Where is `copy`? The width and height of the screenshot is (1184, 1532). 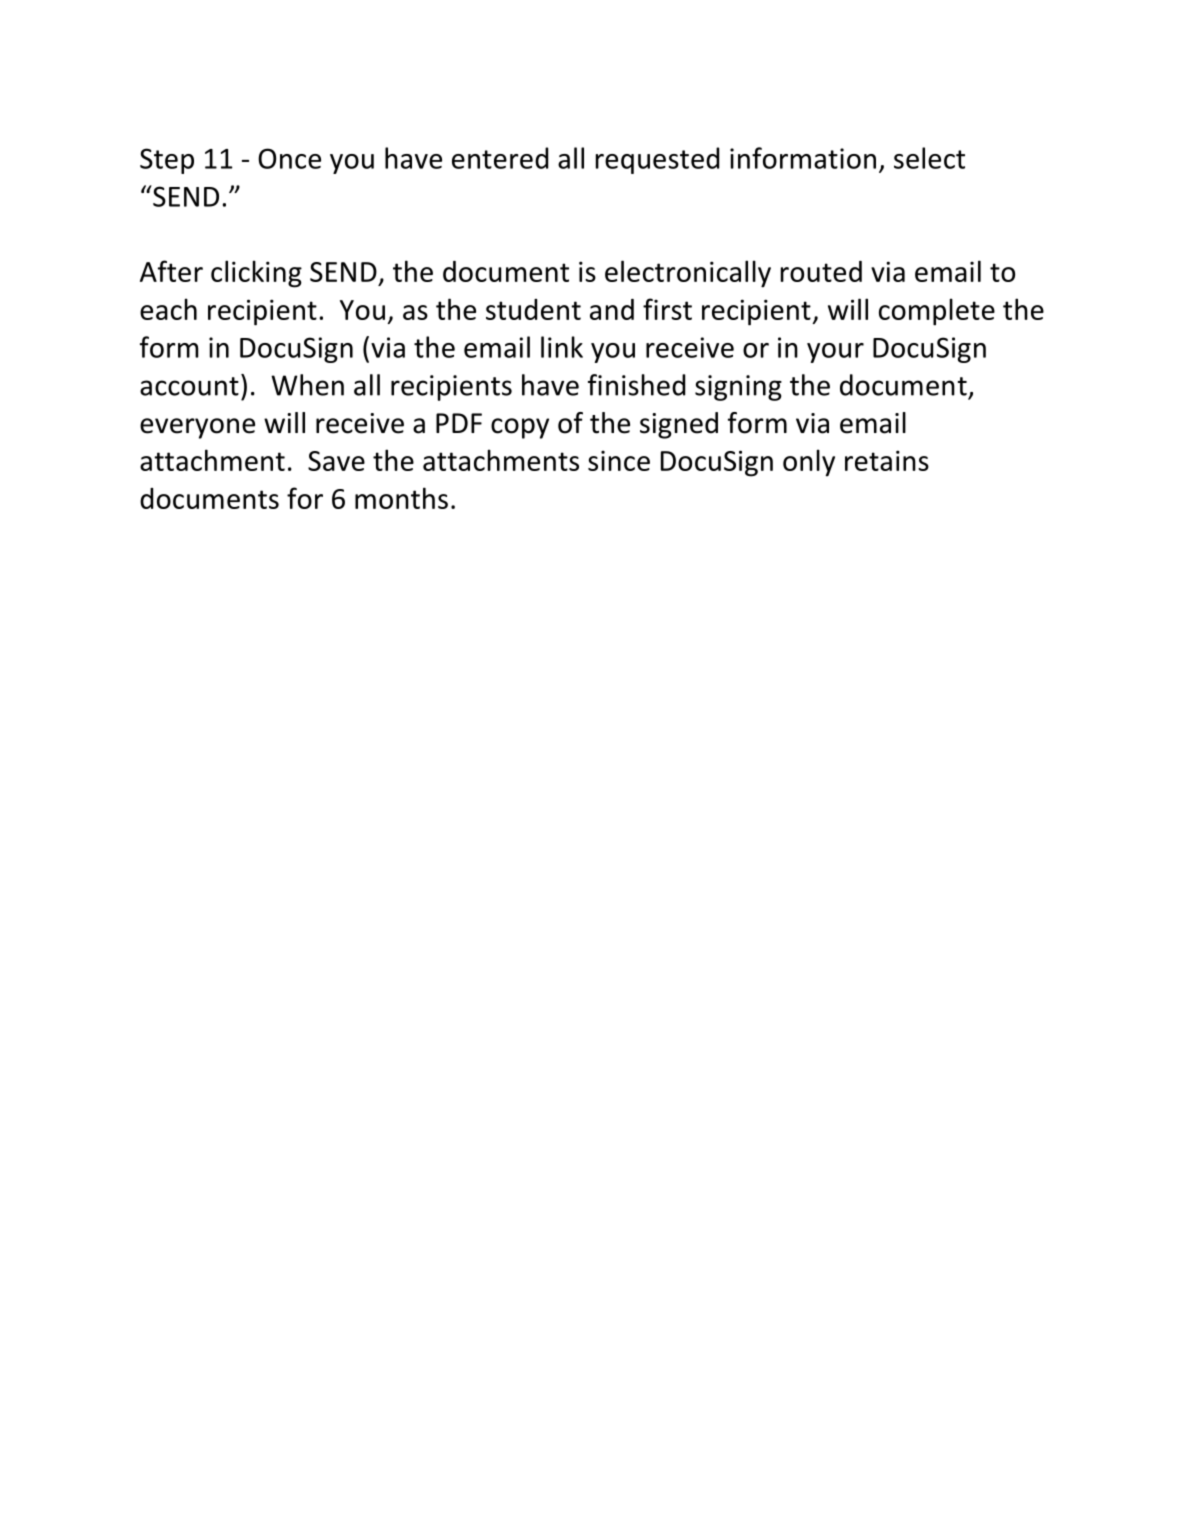 copy is located at coordinates (520, 428).
